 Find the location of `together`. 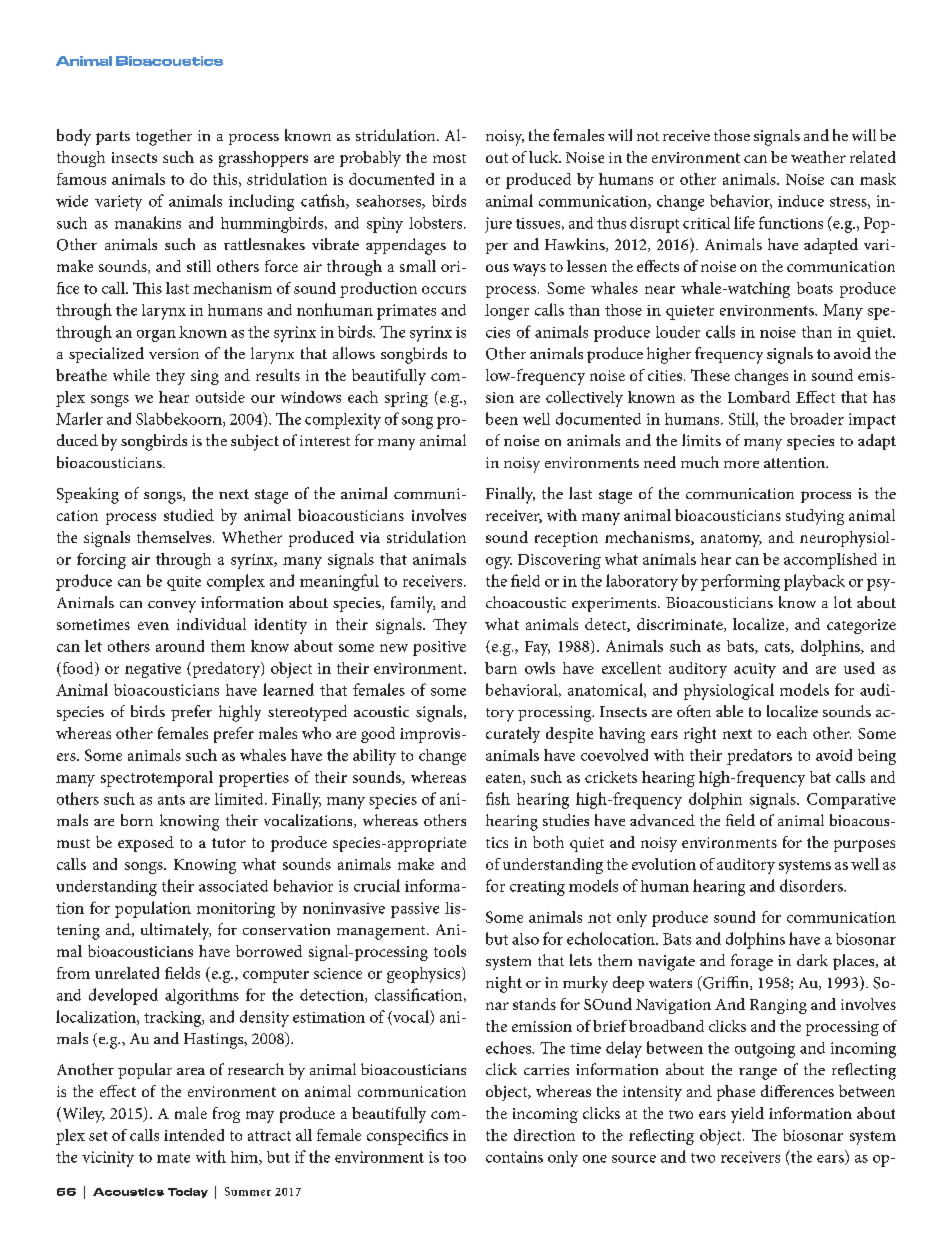

together is located at coordinates (164, 137).
